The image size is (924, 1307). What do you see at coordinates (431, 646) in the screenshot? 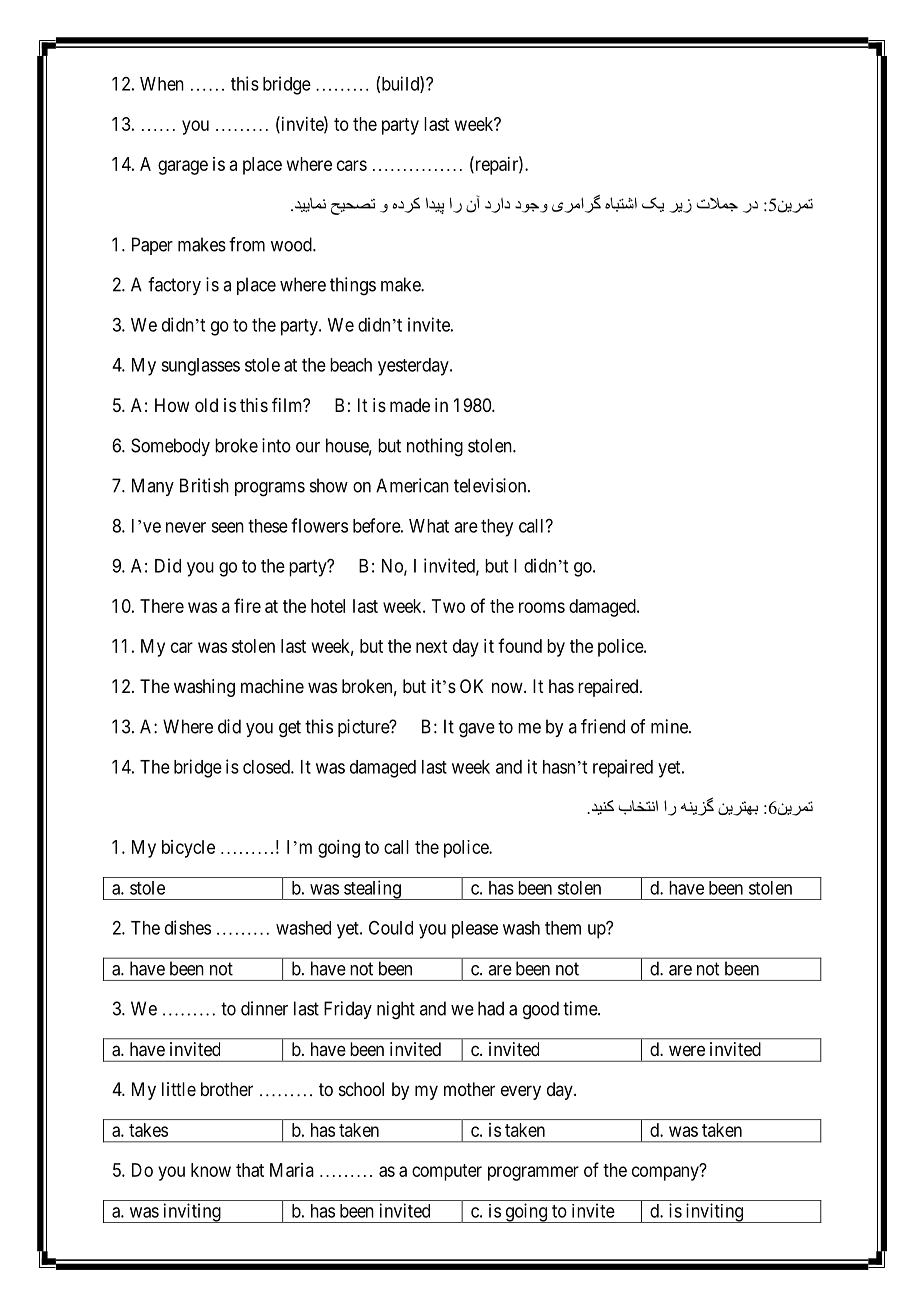
I see `next` at bounding box center [431, 646].
